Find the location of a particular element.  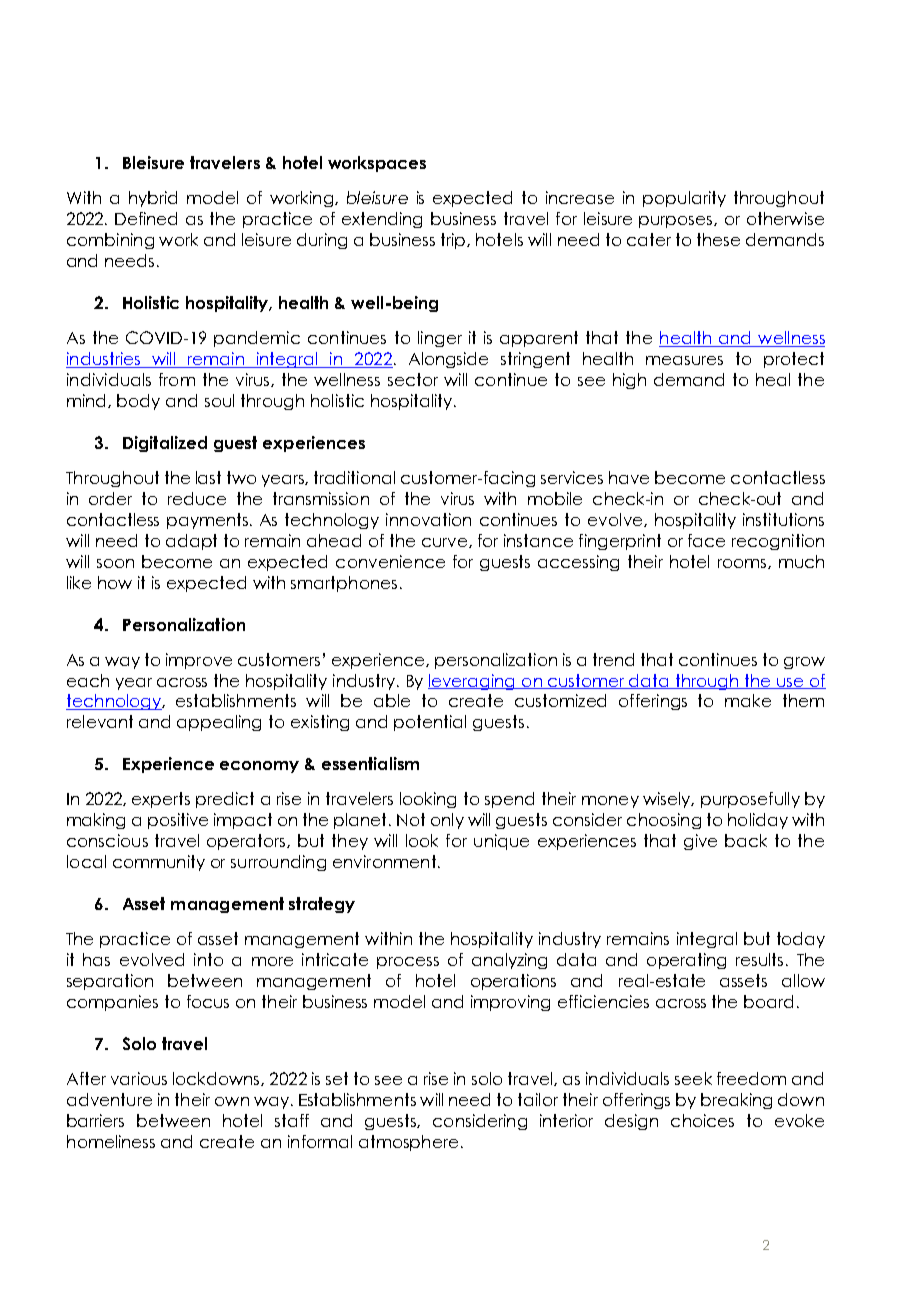

give is located at coordinates (700, 842).
